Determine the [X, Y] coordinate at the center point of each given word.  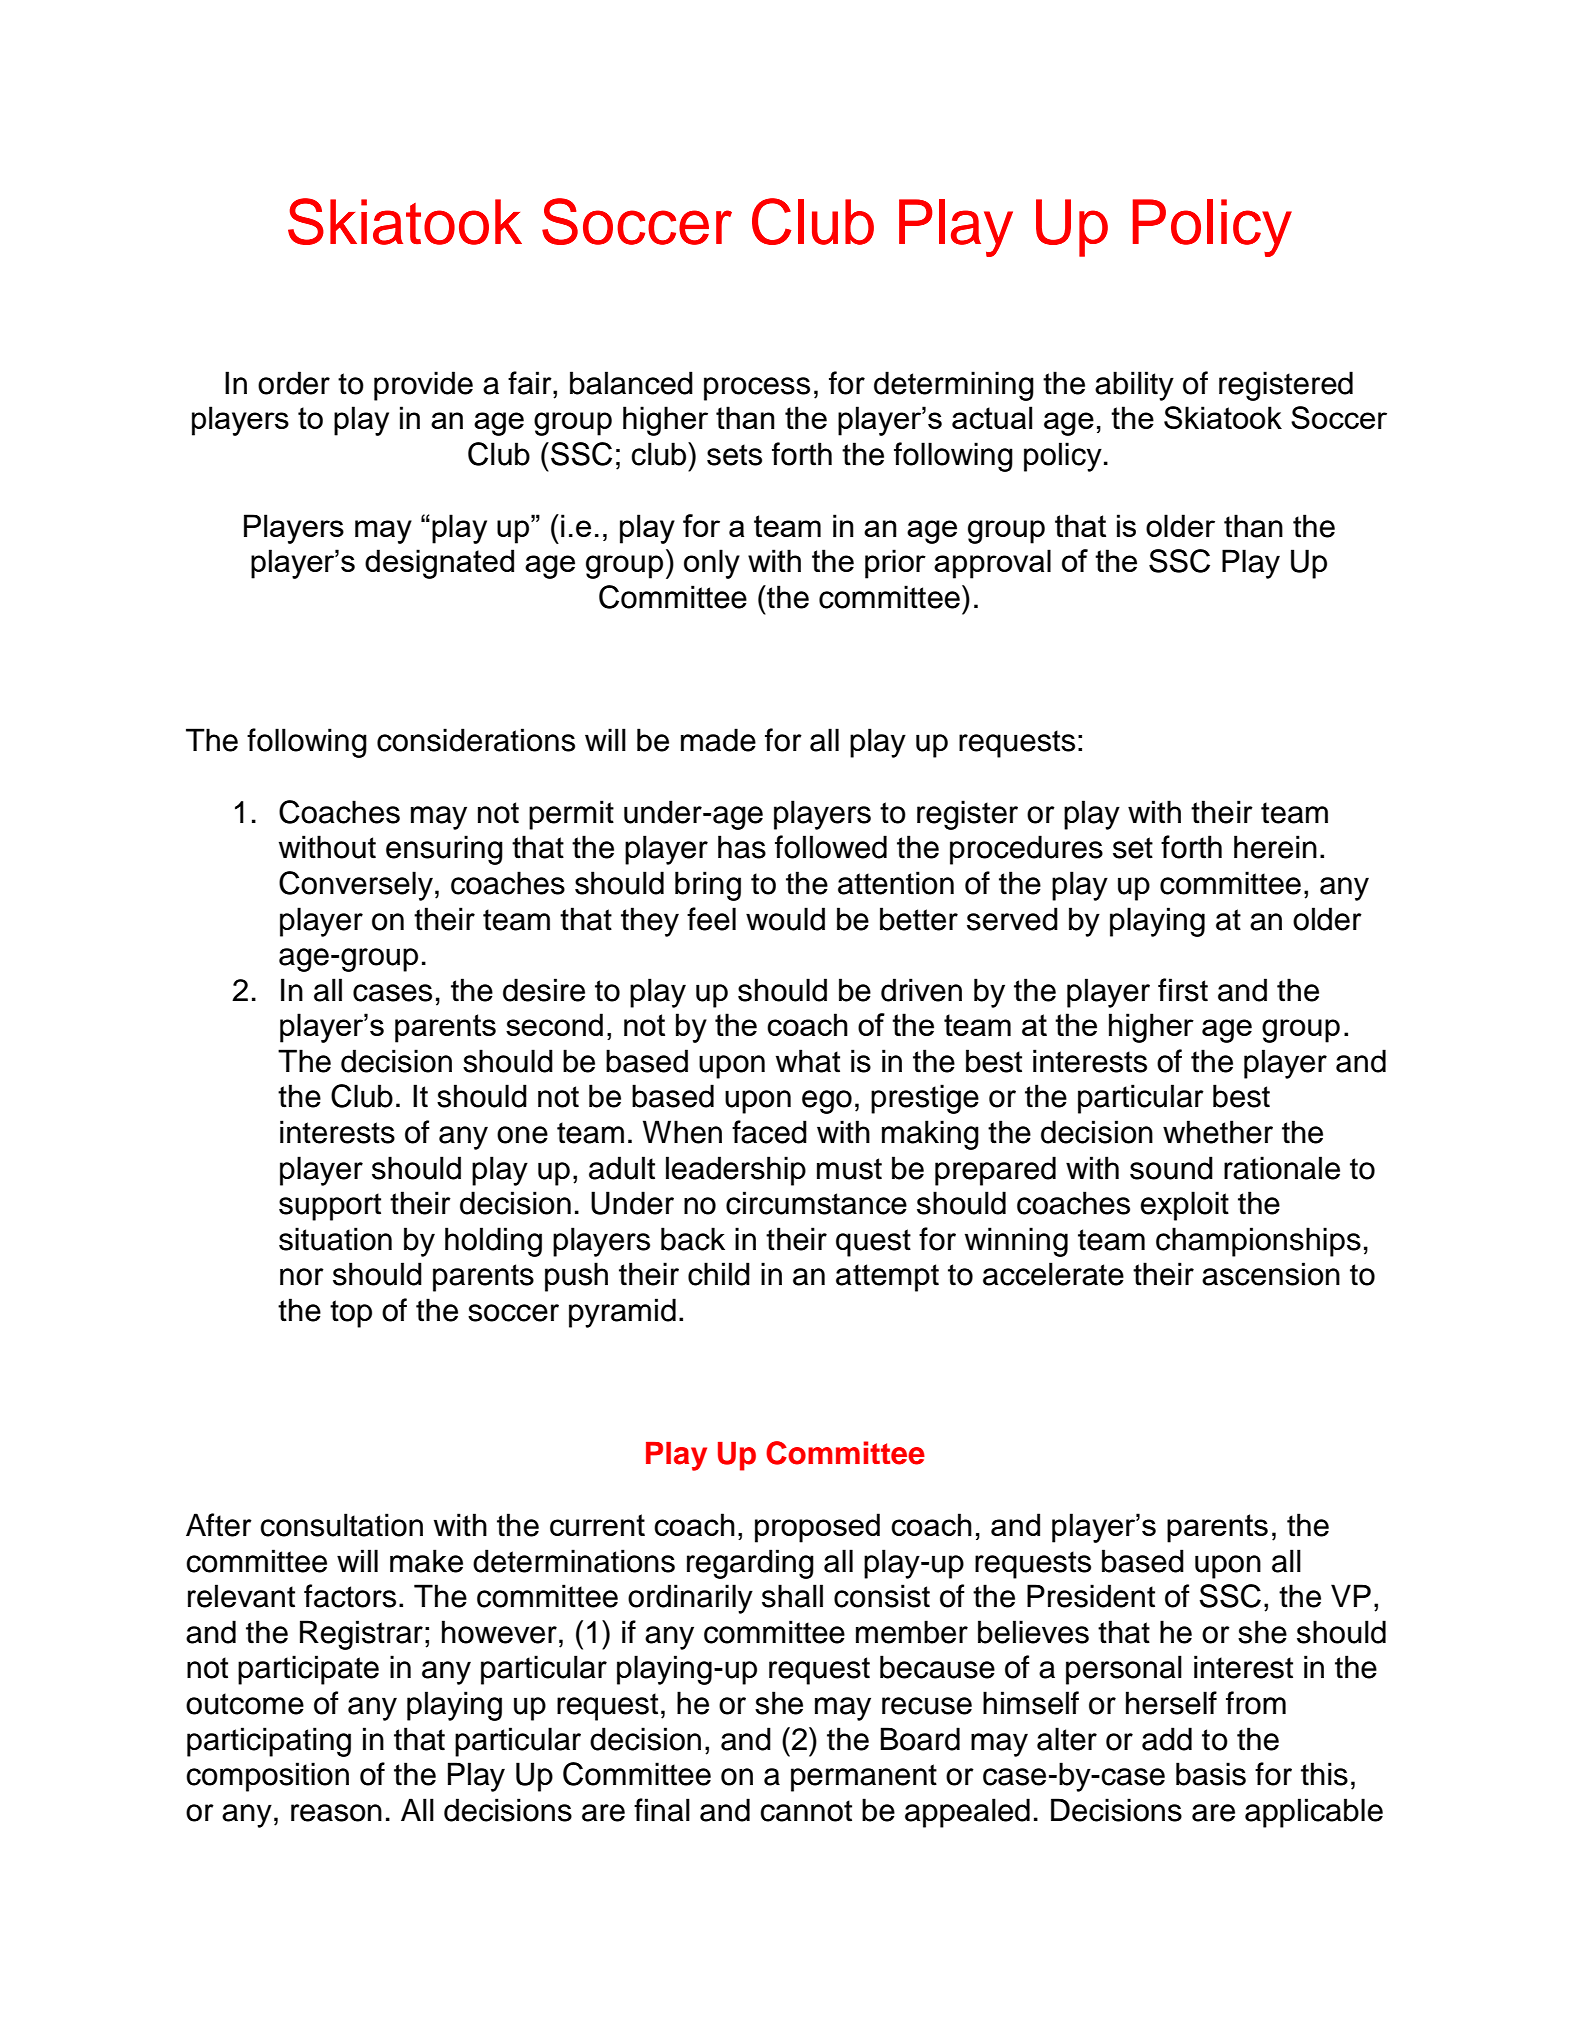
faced [769, 1132]
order [294, 383]
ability [1134, 386]
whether [1218, 1132]
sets [734, 455]
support [330, 1207]
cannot [806, 1811]
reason [336, 1813]
